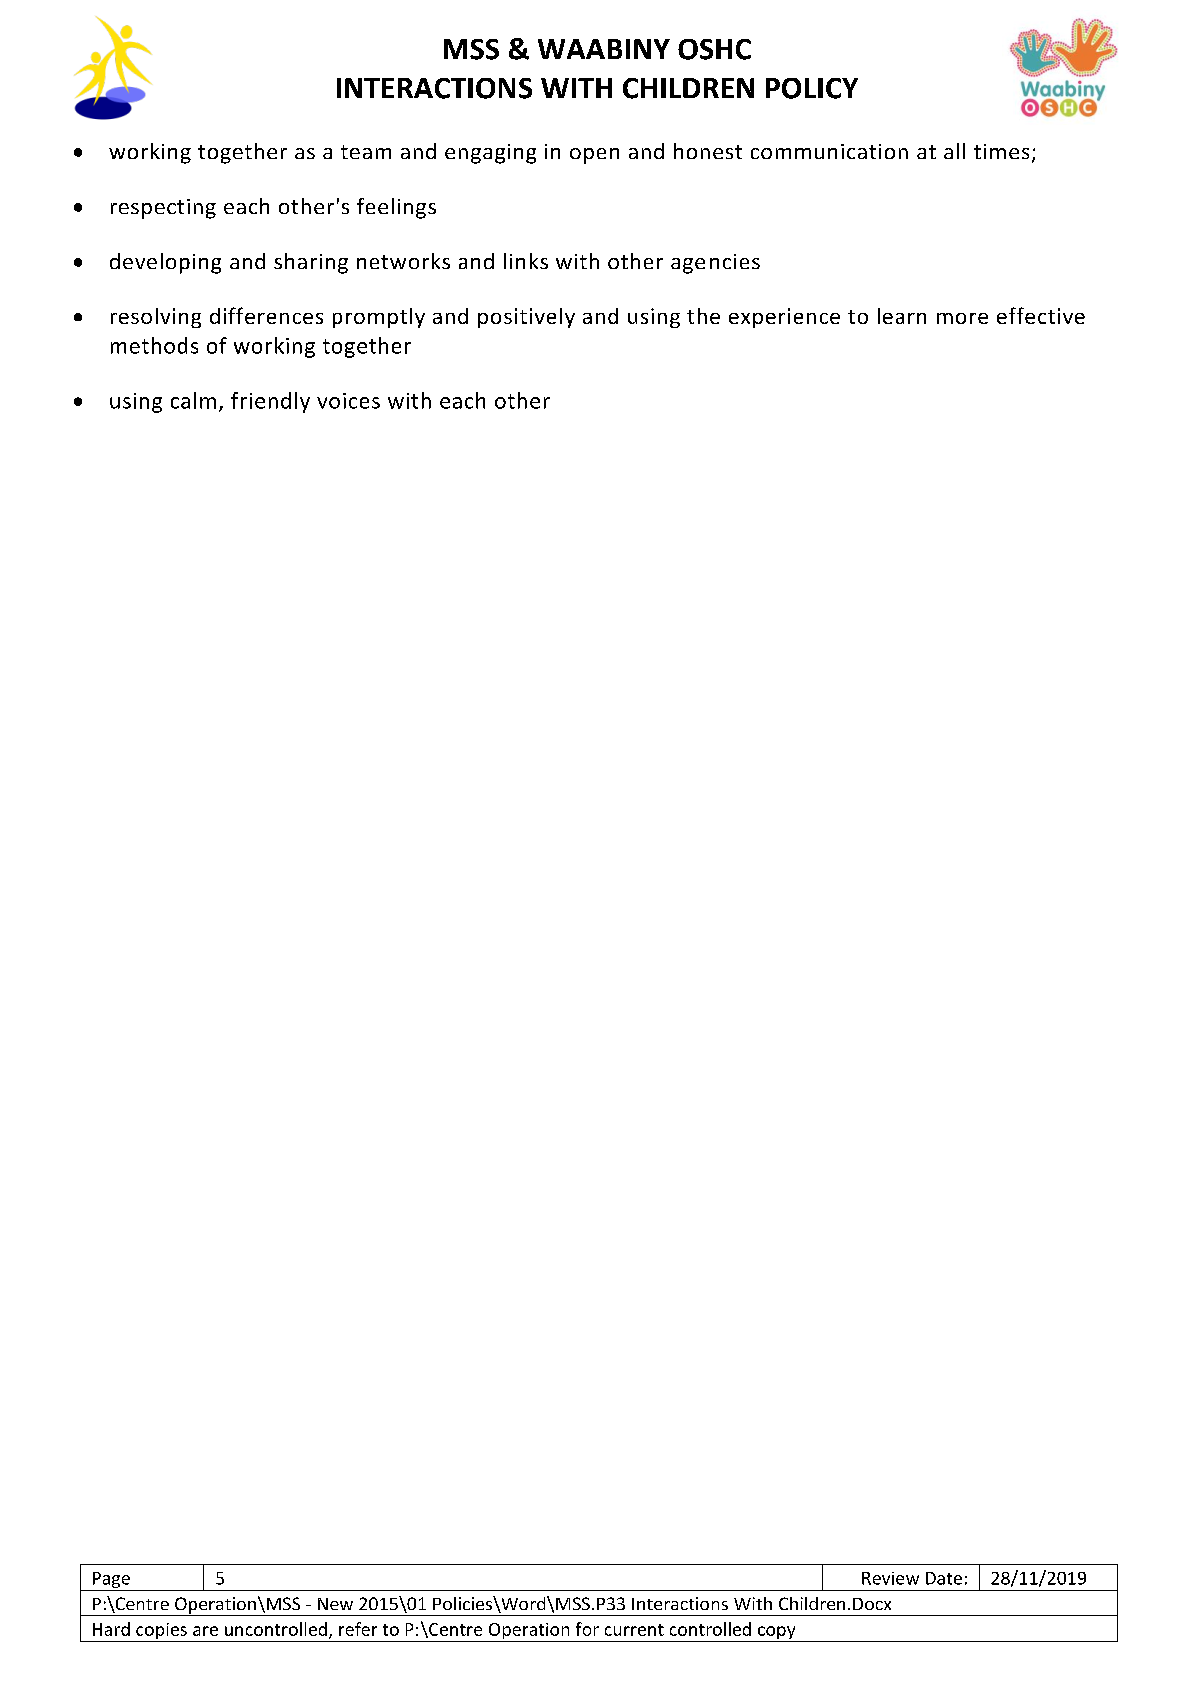 Image resolution: width=1198 pixels, height=1695 pixels. Describe the element at coordinates (962, 318) in the page. I see `more` at that location.
